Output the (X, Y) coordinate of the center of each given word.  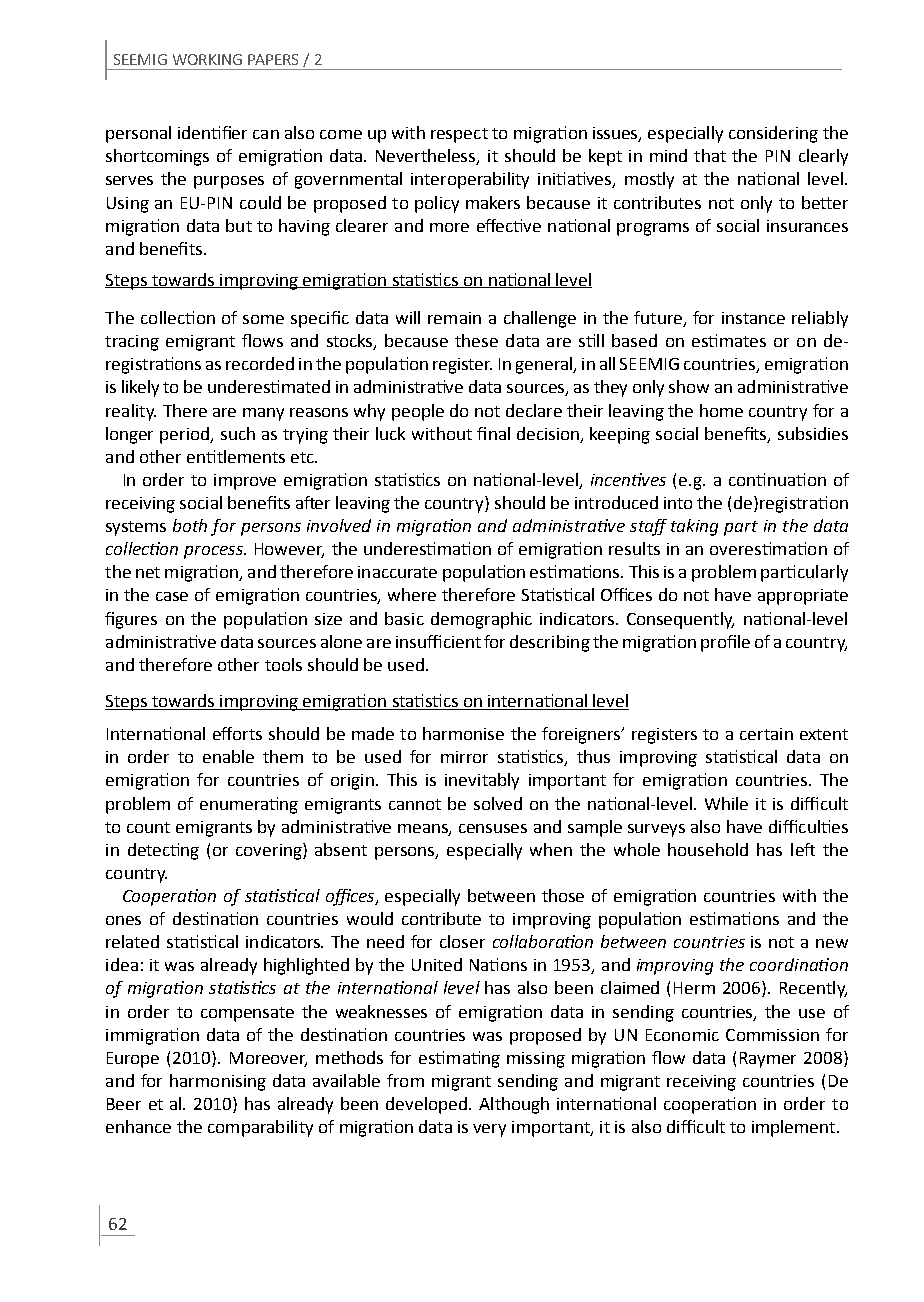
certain (766, 734)
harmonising (218, 1082)
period (186, 435)
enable (228, 756)
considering (773, 134)
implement (795, 1128)
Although (514, 1105)
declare (534, 410)
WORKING (207, 59)
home (721, 410)
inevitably (482, 781)
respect (459, 135)
